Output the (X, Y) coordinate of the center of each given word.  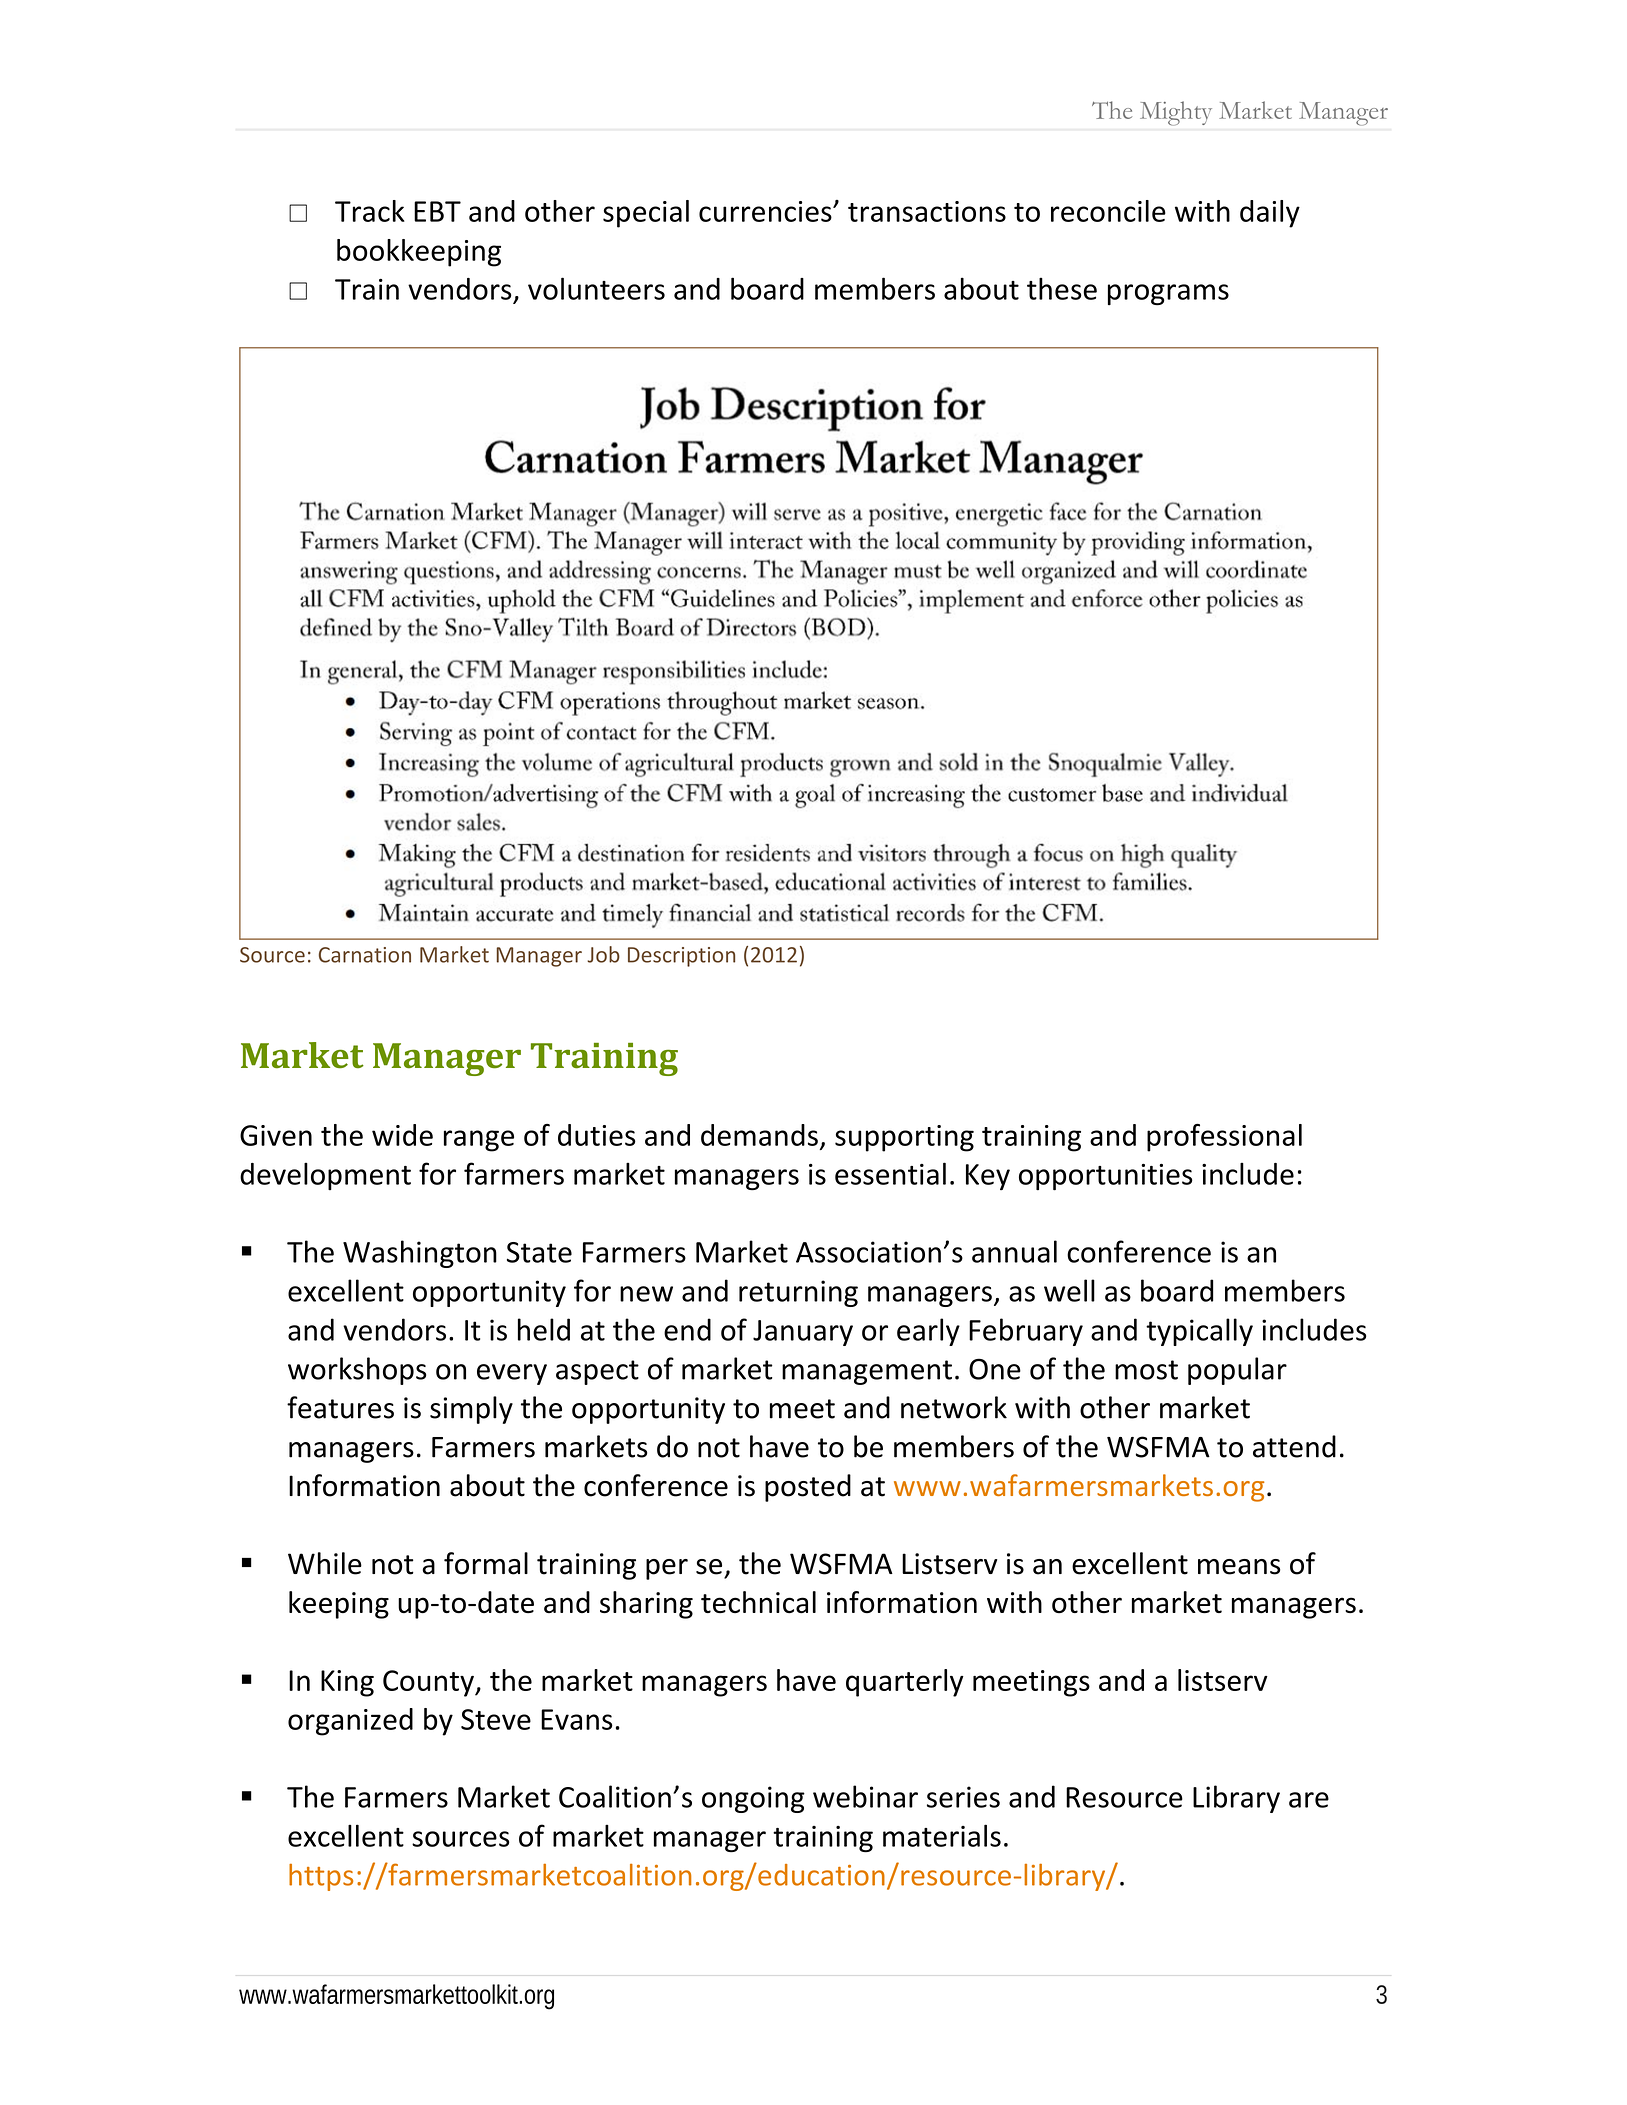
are (1309, 1800)
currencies (766, 211)
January (803, 1333)
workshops (357, 1371)
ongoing (753, 1799)
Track (370, 211)
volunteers (596, 288)
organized (350, 1722)
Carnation (365, 955)
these (1062, 288)
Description (681, 957)
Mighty (1176, 113)
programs (1168, 295)
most (1146, 1370)
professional (1224, 1138)
